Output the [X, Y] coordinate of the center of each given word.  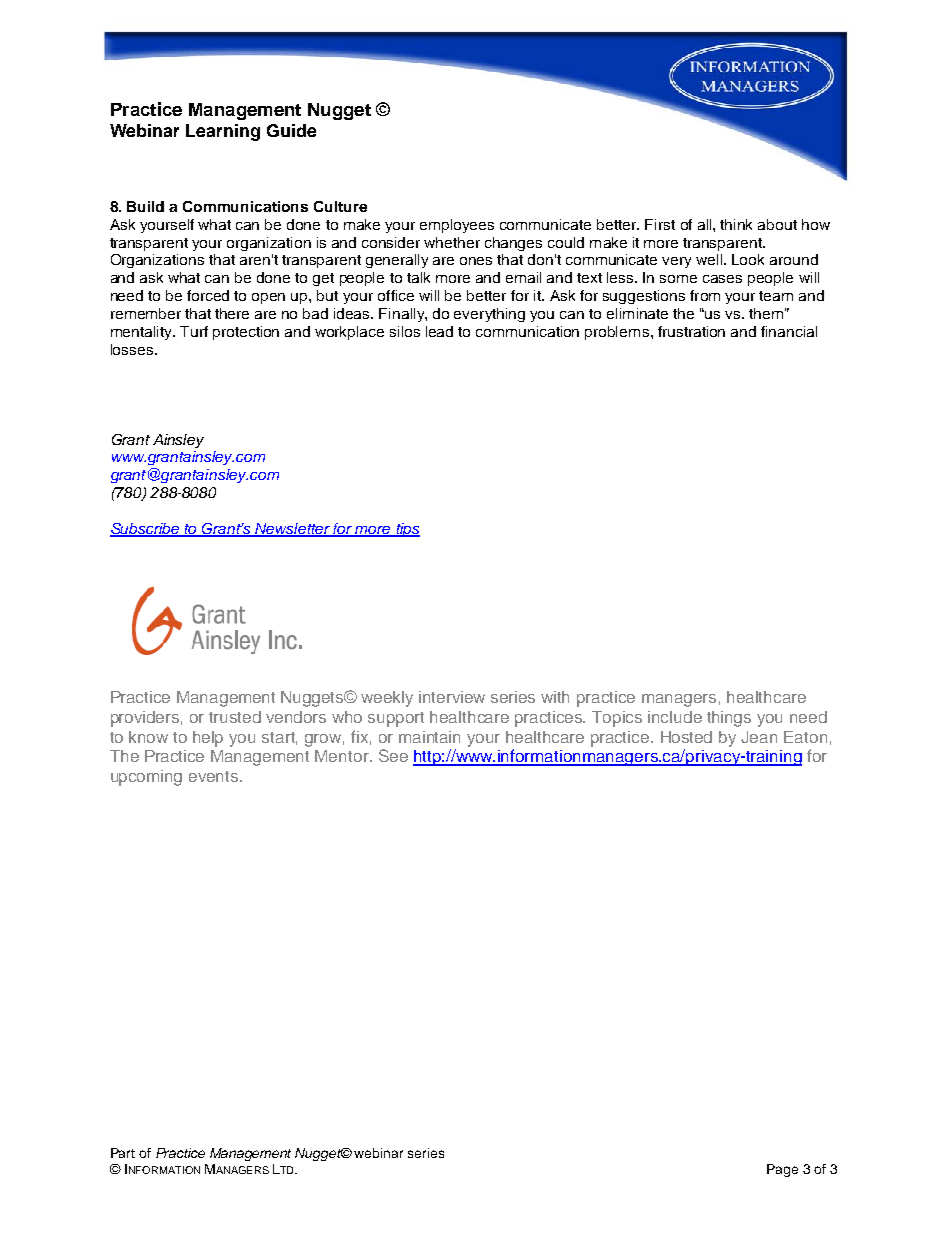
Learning [223, 132]
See [393, 755]
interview [452, 697]
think [736, 224]
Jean [759, 737]
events [215, 776]
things [729, 719]
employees [457, 226]
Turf [194, 331]
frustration [691, 331]
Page [782, 1170]
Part [123, 1153]
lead [439, 331]
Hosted [686, 737]
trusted [235, 717]
